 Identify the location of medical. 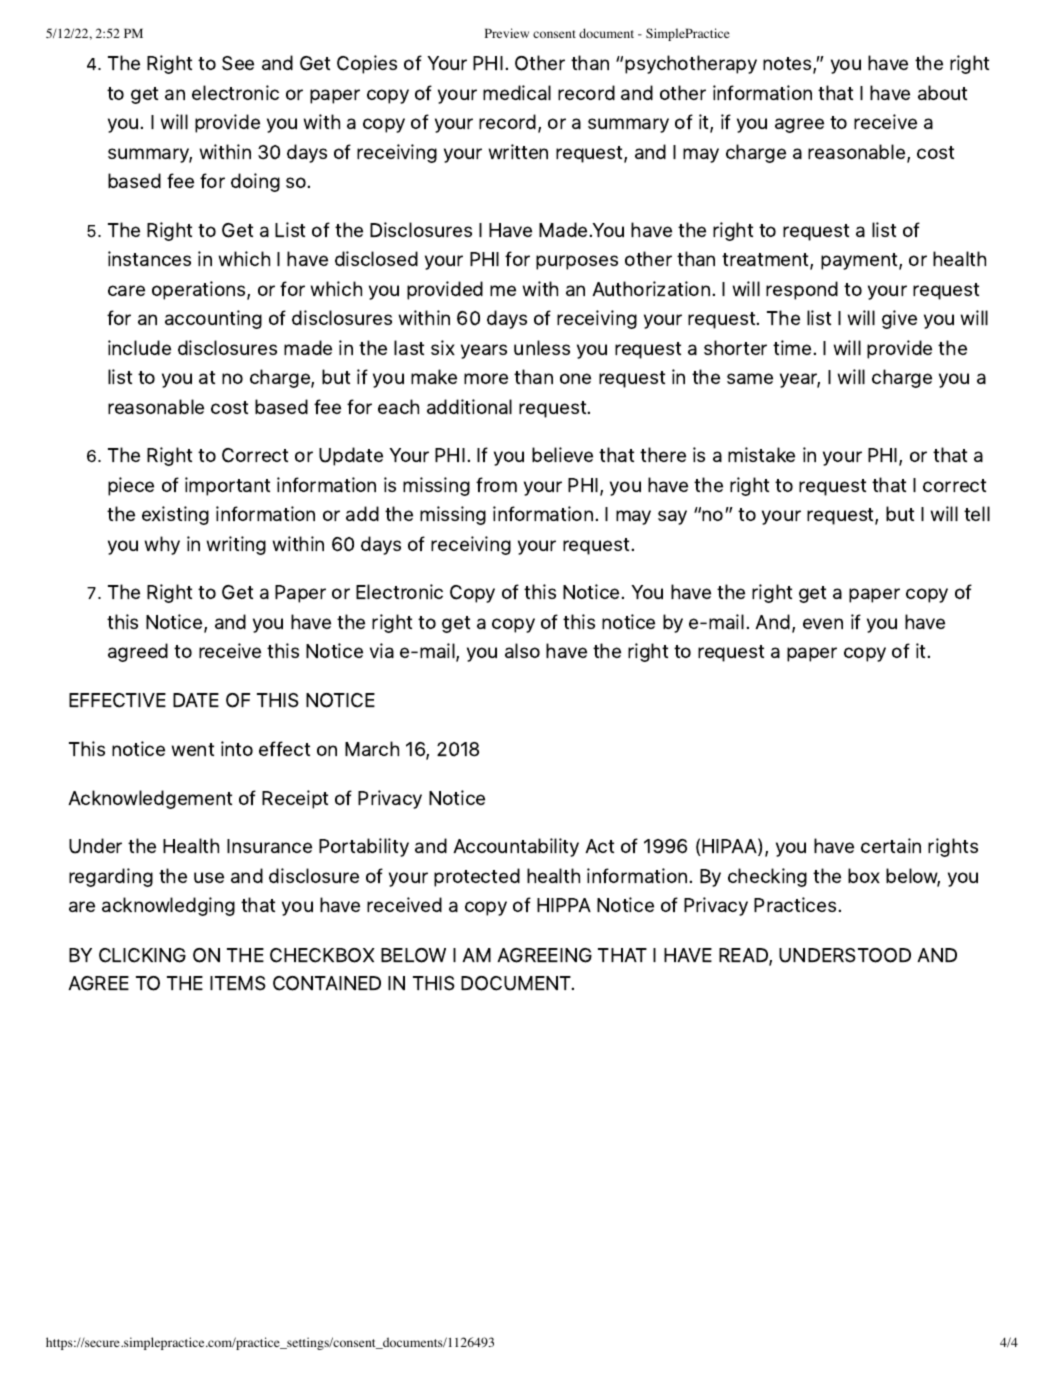
(517, 92).
